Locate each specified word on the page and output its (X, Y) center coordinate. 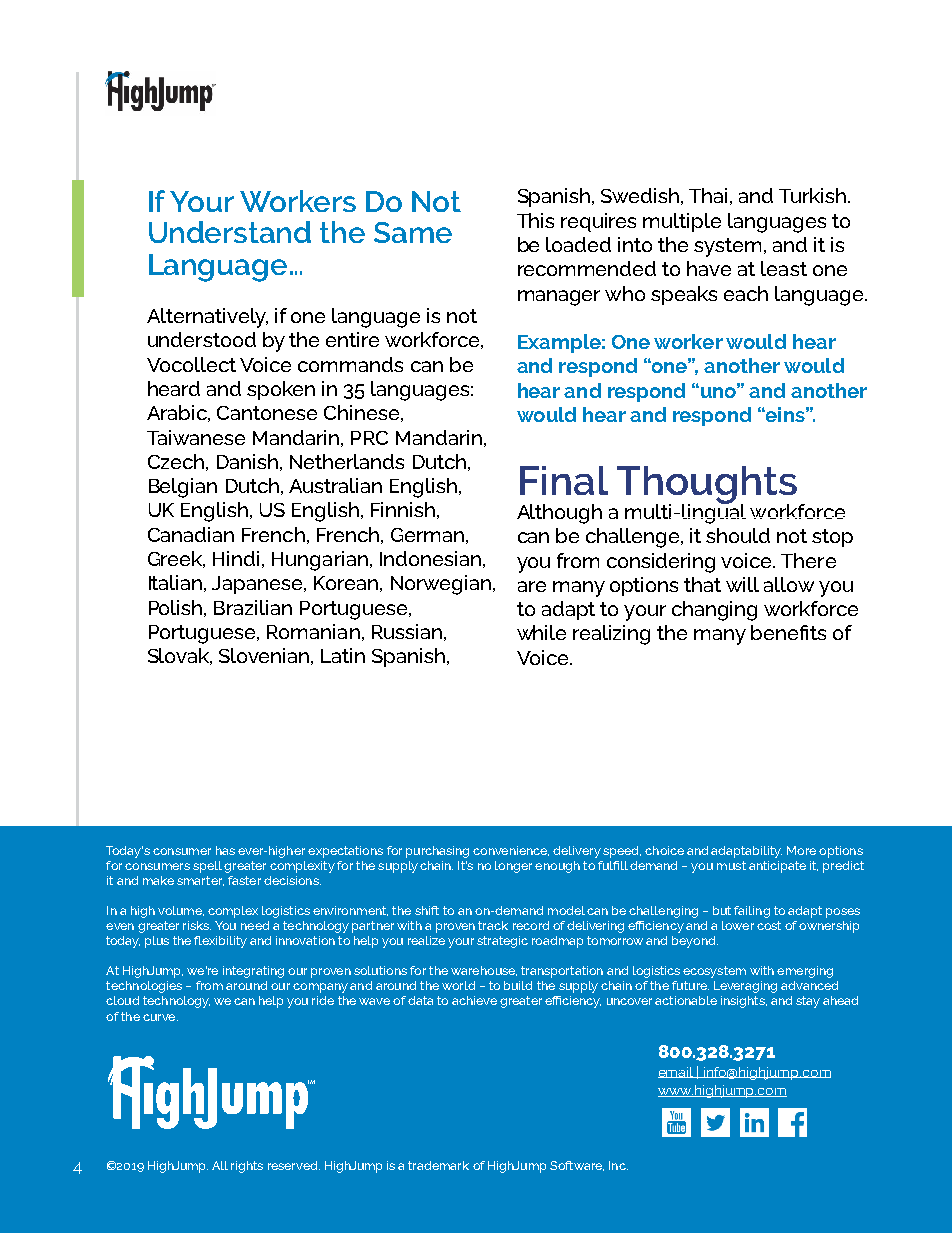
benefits (788, 632)
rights (247, 1167)
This (535, 220)
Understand (230, 232)
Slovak (180, 656)
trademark (438, 1165)
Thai (708, 195)
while (541, 632)
